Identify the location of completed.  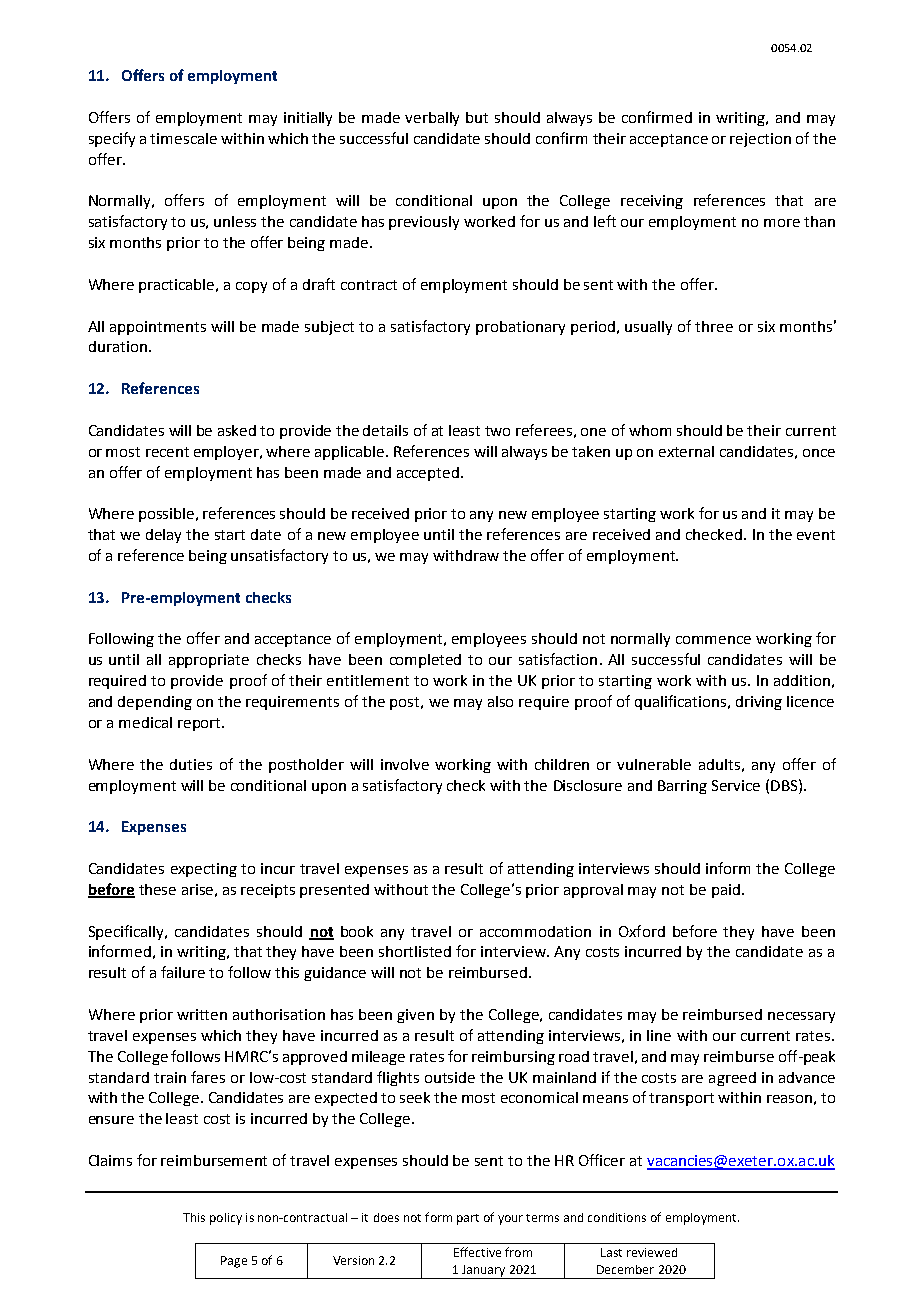
(425, 661).
